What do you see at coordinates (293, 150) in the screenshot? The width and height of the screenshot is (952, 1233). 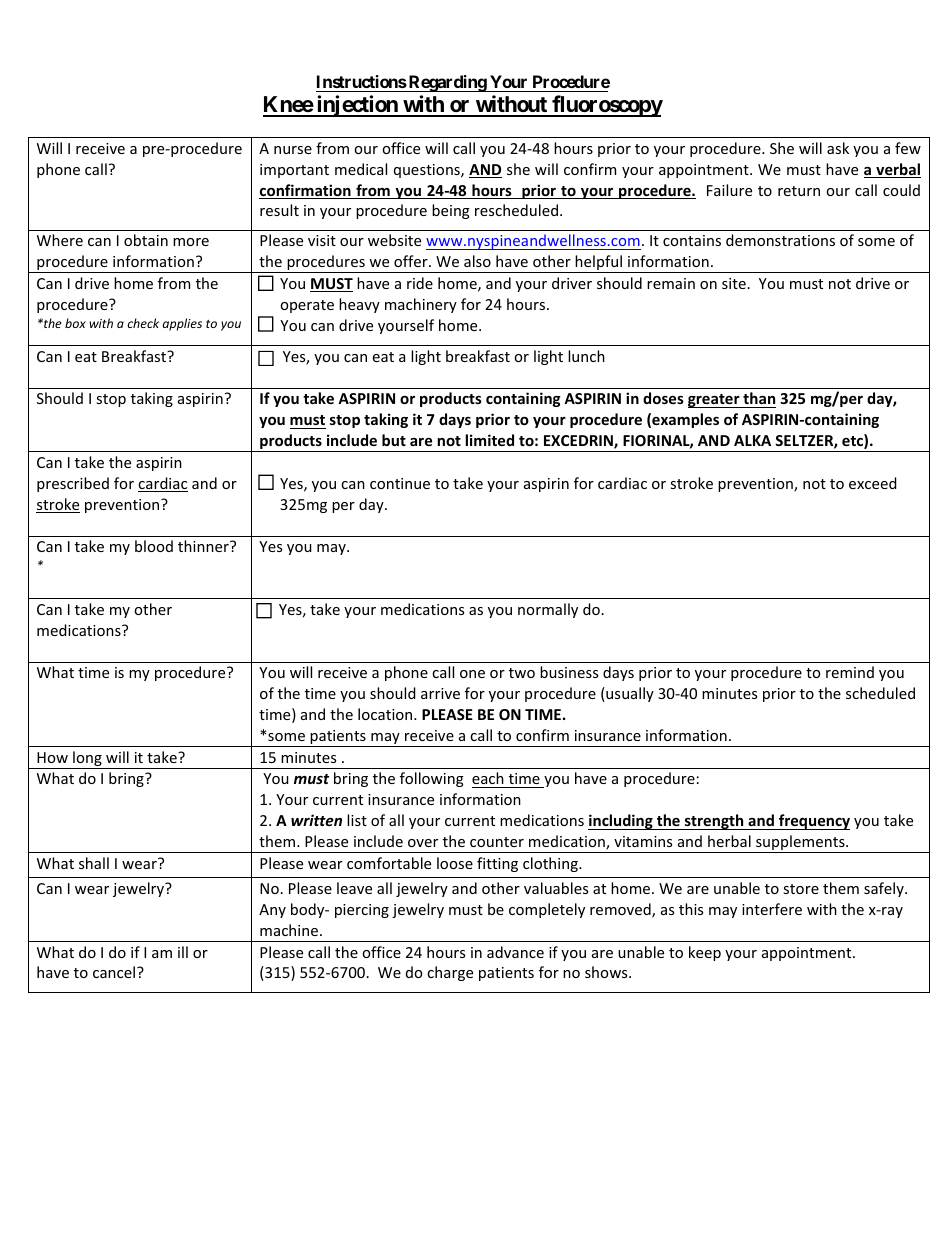 I see `nurse` at bounding box center [293, 150].
